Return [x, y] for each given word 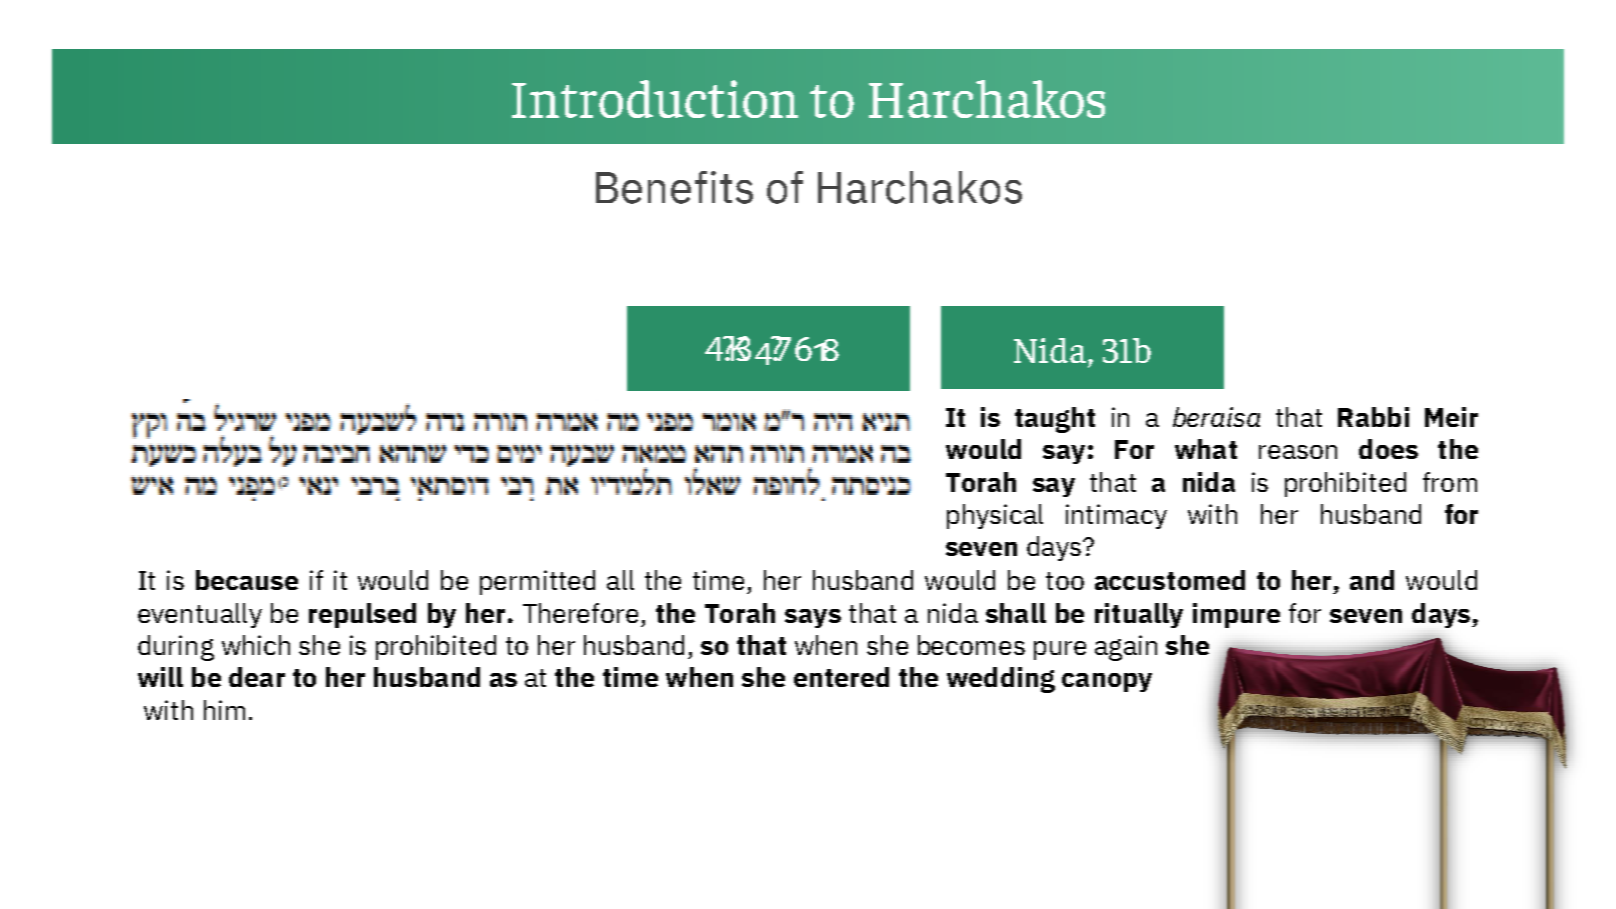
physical [995, 516]
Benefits [674, 187]
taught [1055, 420]
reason [1298, 452]
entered [841, 677]
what [1206, 449]
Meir [1451, 417]
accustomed [1170, 580]
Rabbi [1373, 417]
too [1065, 581]
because [247, 580]
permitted [537, 582]
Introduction [655, 99]
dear [257, 677]
